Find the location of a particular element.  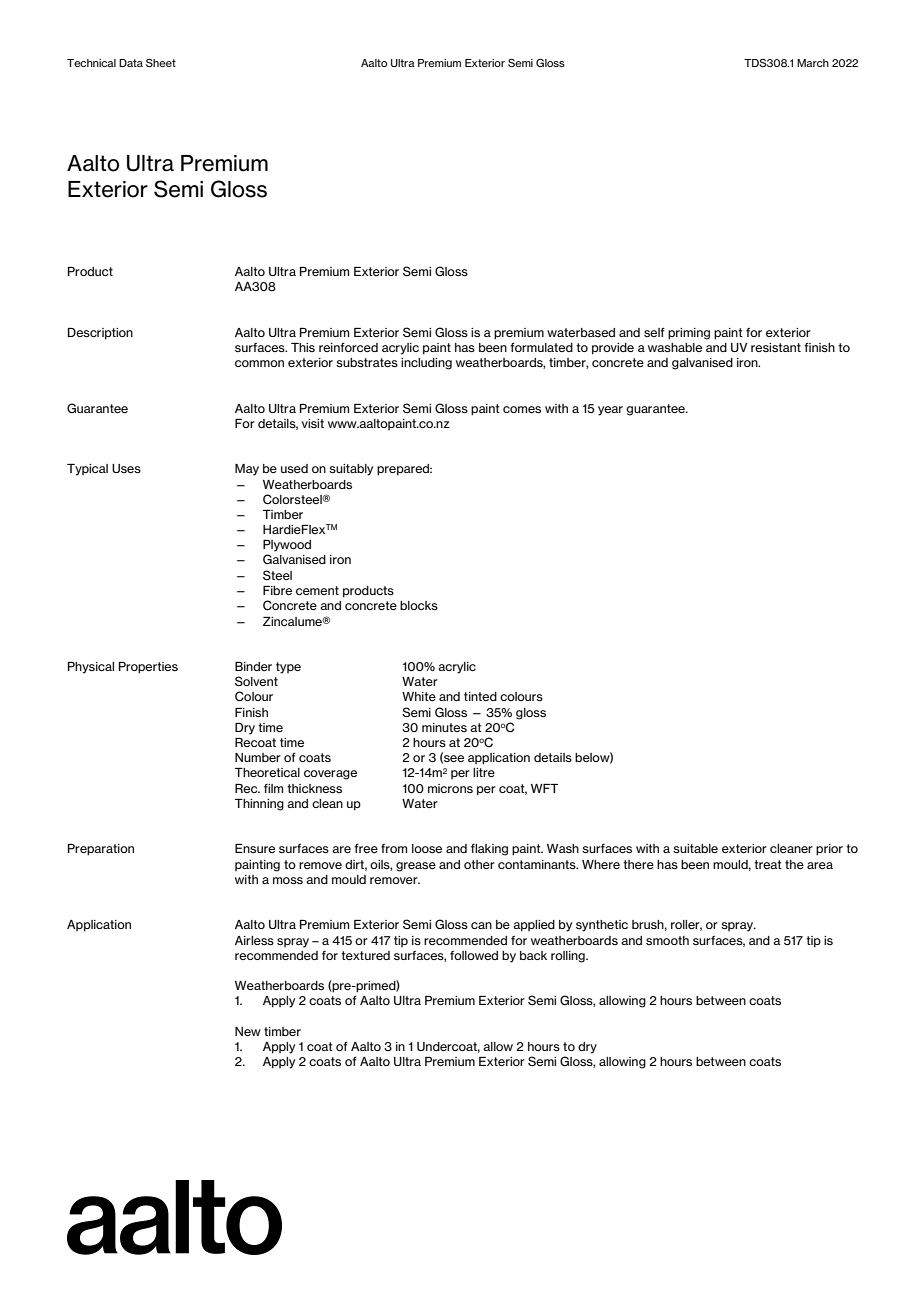

March is located at coordinates (813, 63).
